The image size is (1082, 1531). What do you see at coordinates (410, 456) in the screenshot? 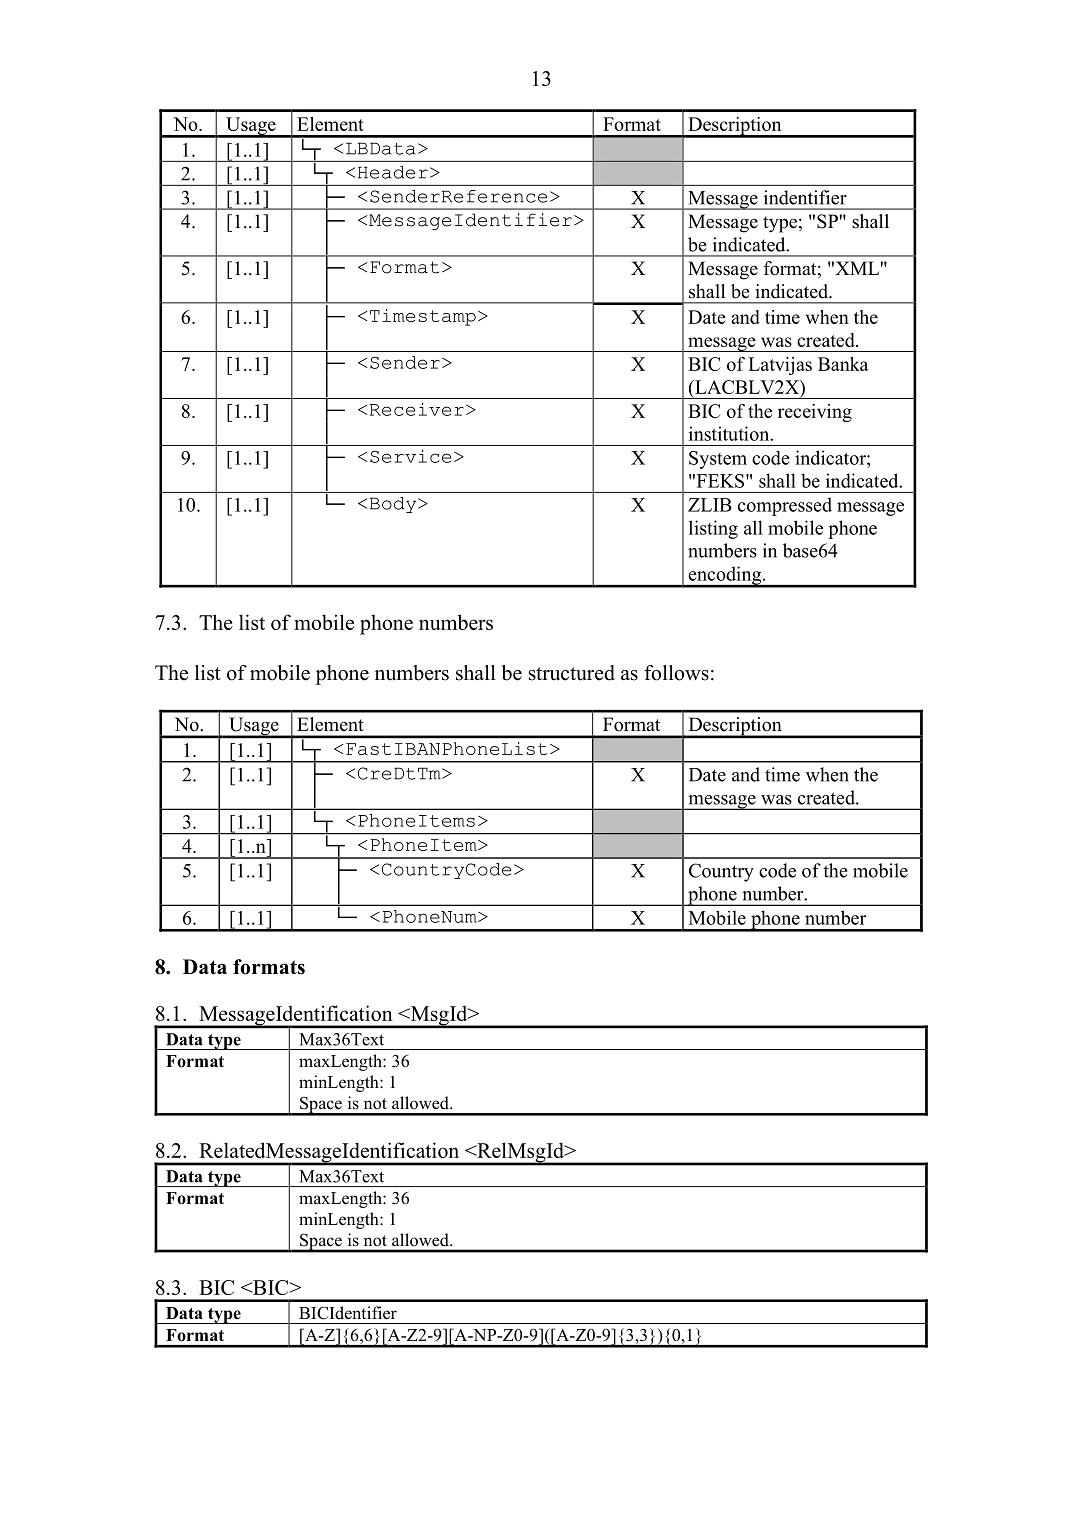
I see `Service` at bounding box center [410, 456].
